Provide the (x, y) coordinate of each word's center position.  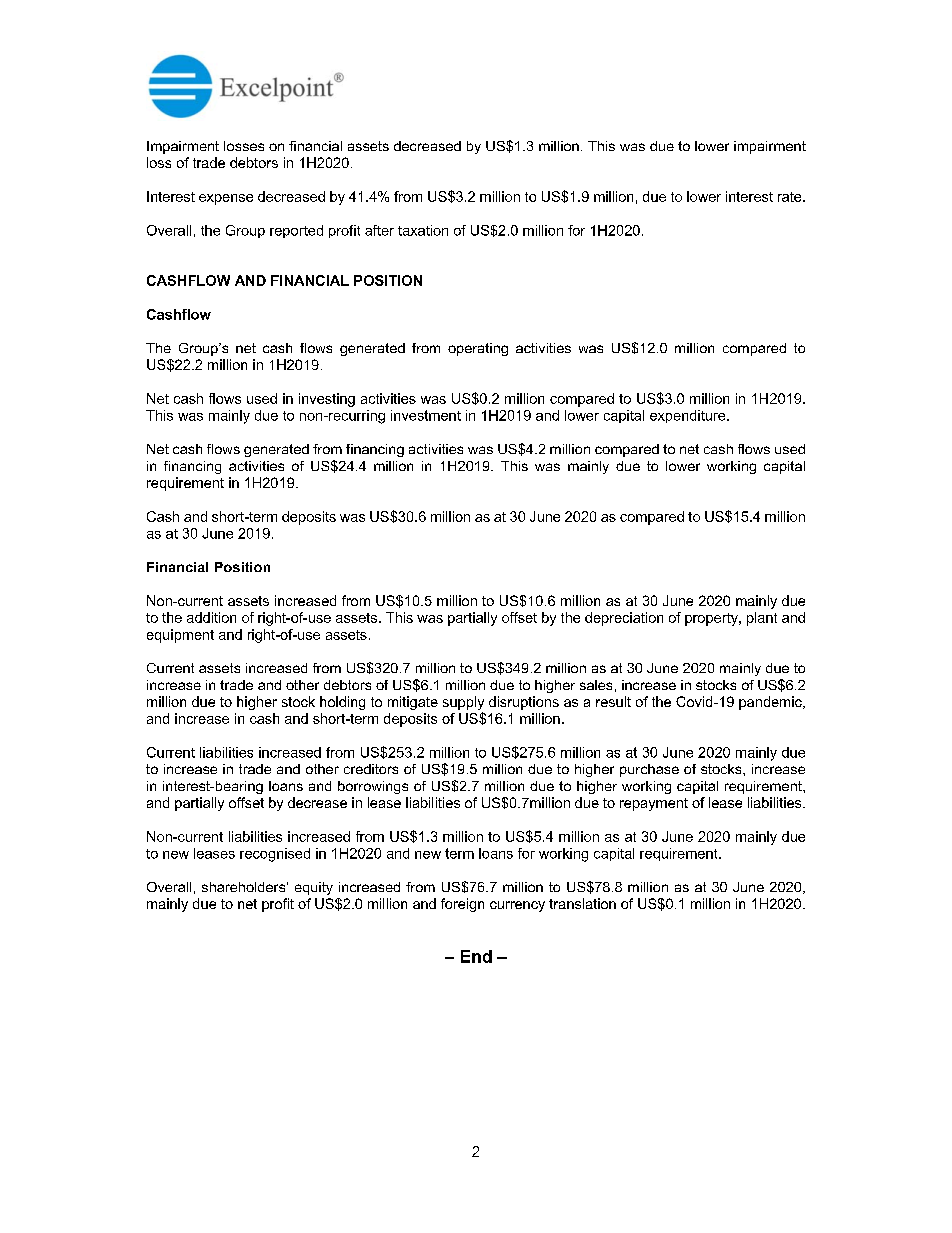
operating (478, 349)
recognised (275, 855)
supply (463, 703)
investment (426, 415)
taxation (423, 230)
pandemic (771, 703)
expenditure (689, 416)
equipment (180, 636)
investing (327, 400)
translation (582, 903)
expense (226, 199)
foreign (462, 905)
